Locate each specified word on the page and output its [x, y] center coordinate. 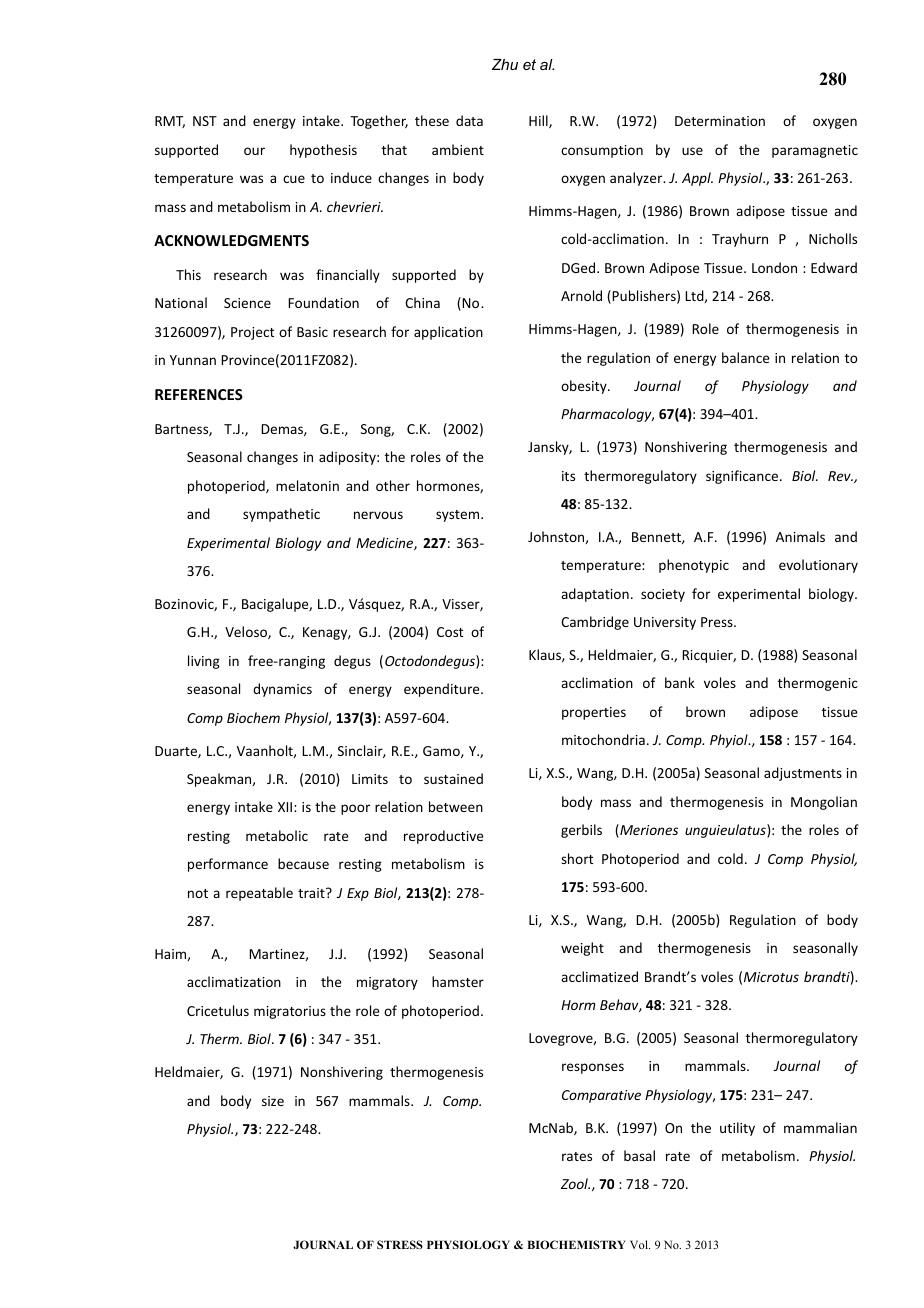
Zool [575, 1183]
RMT [170, 122]
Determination [720, 121]
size [273, 1101]
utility [737, 1129]
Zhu [505, 64]
